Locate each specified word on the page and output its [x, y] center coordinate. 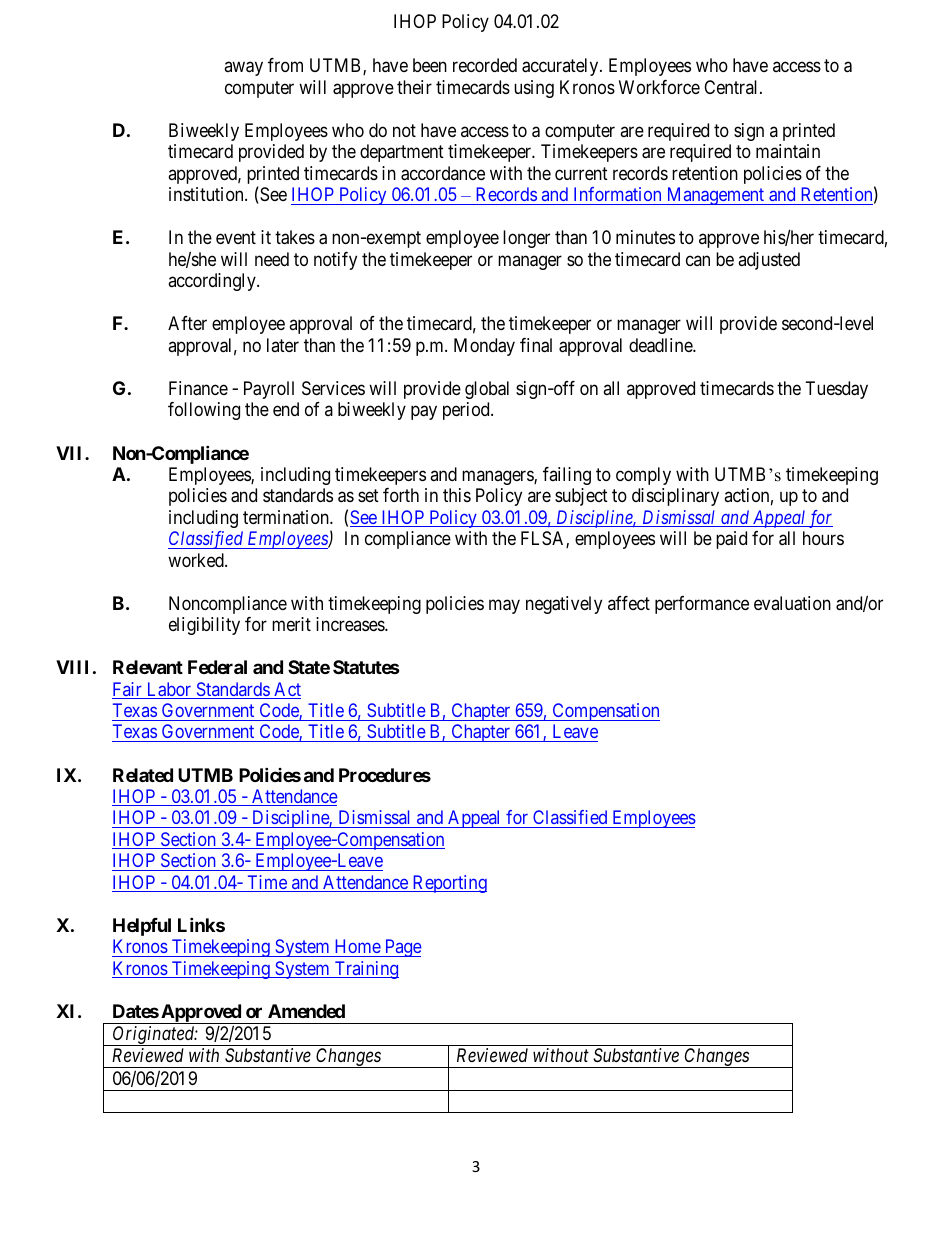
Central [732, 87]
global [487, 390]
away [243, 69]
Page [402, 948]
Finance [198, 388]
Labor [169, 690]
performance [702, 605]
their [414, 87]
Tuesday [837, 390]
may [504, 606]
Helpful [142, 927]
